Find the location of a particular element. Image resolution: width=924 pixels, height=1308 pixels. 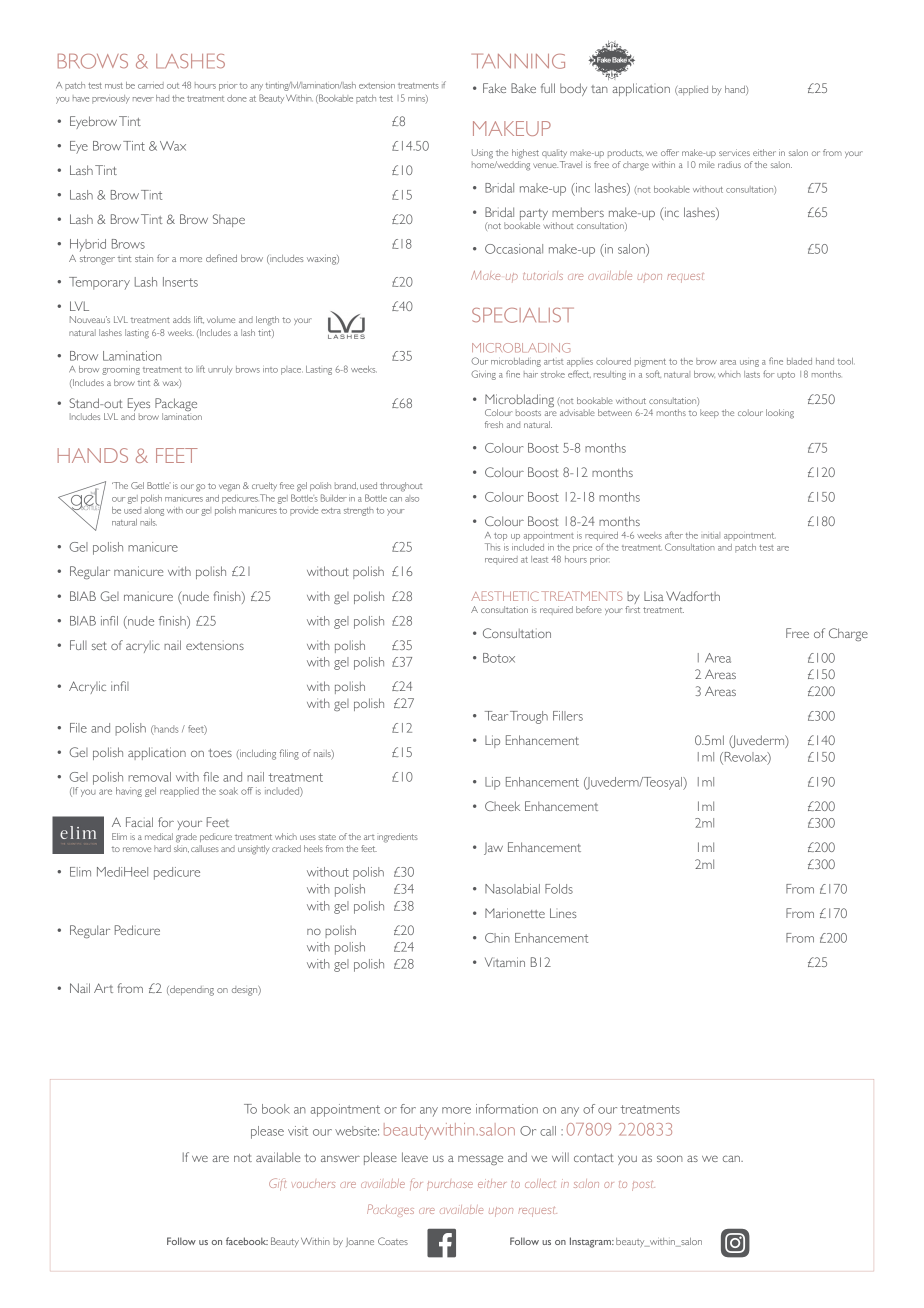

initial is located at coordinates (710, 535).
